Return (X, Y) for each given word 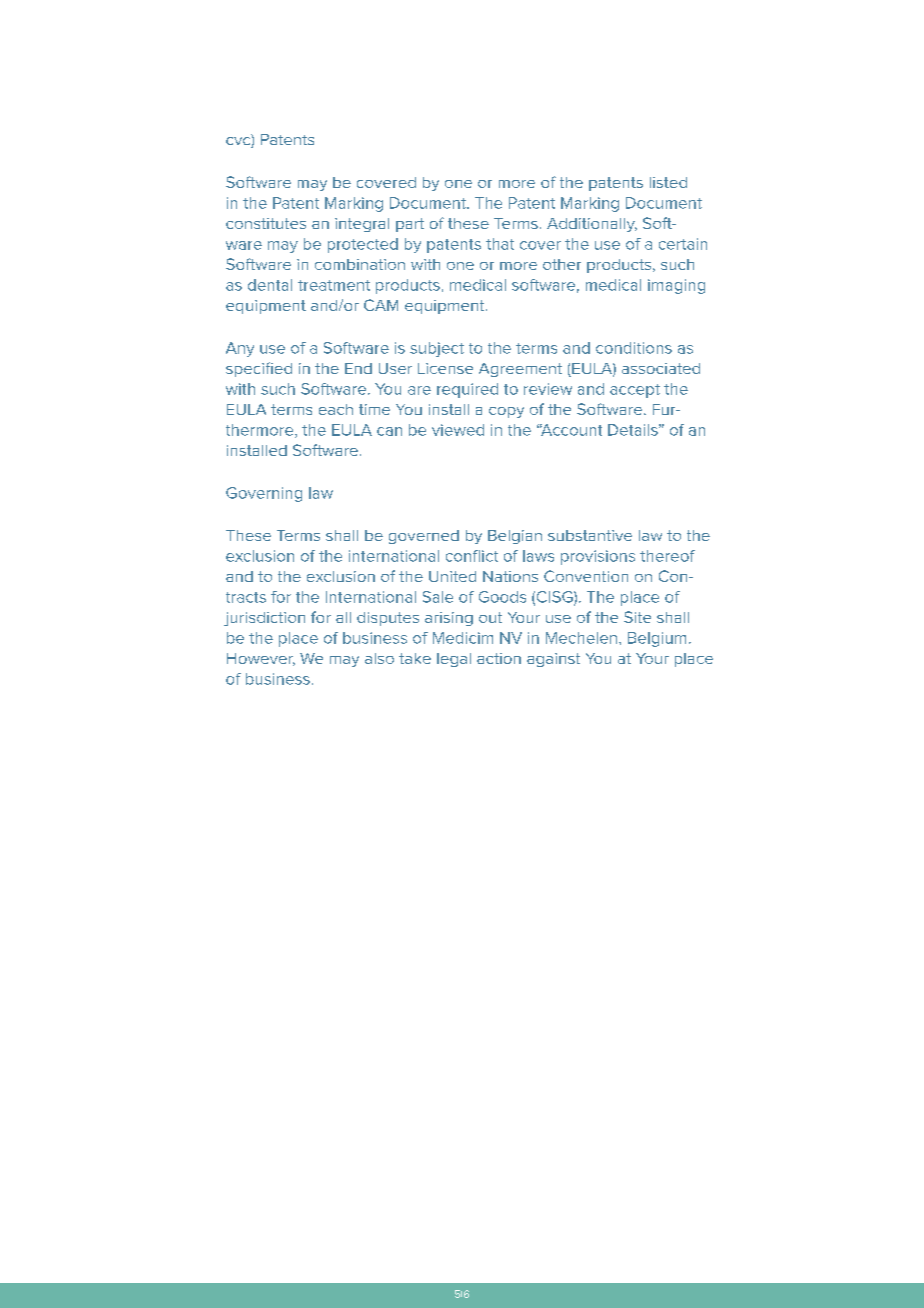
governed (424, 537)
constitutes (266, 223)
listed (668, 182)
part (410, 225)
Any (240, 349)
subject (437, 349)
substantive (590, 535)
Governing (264, 494)
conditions (634, 348)
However (261, 659)
